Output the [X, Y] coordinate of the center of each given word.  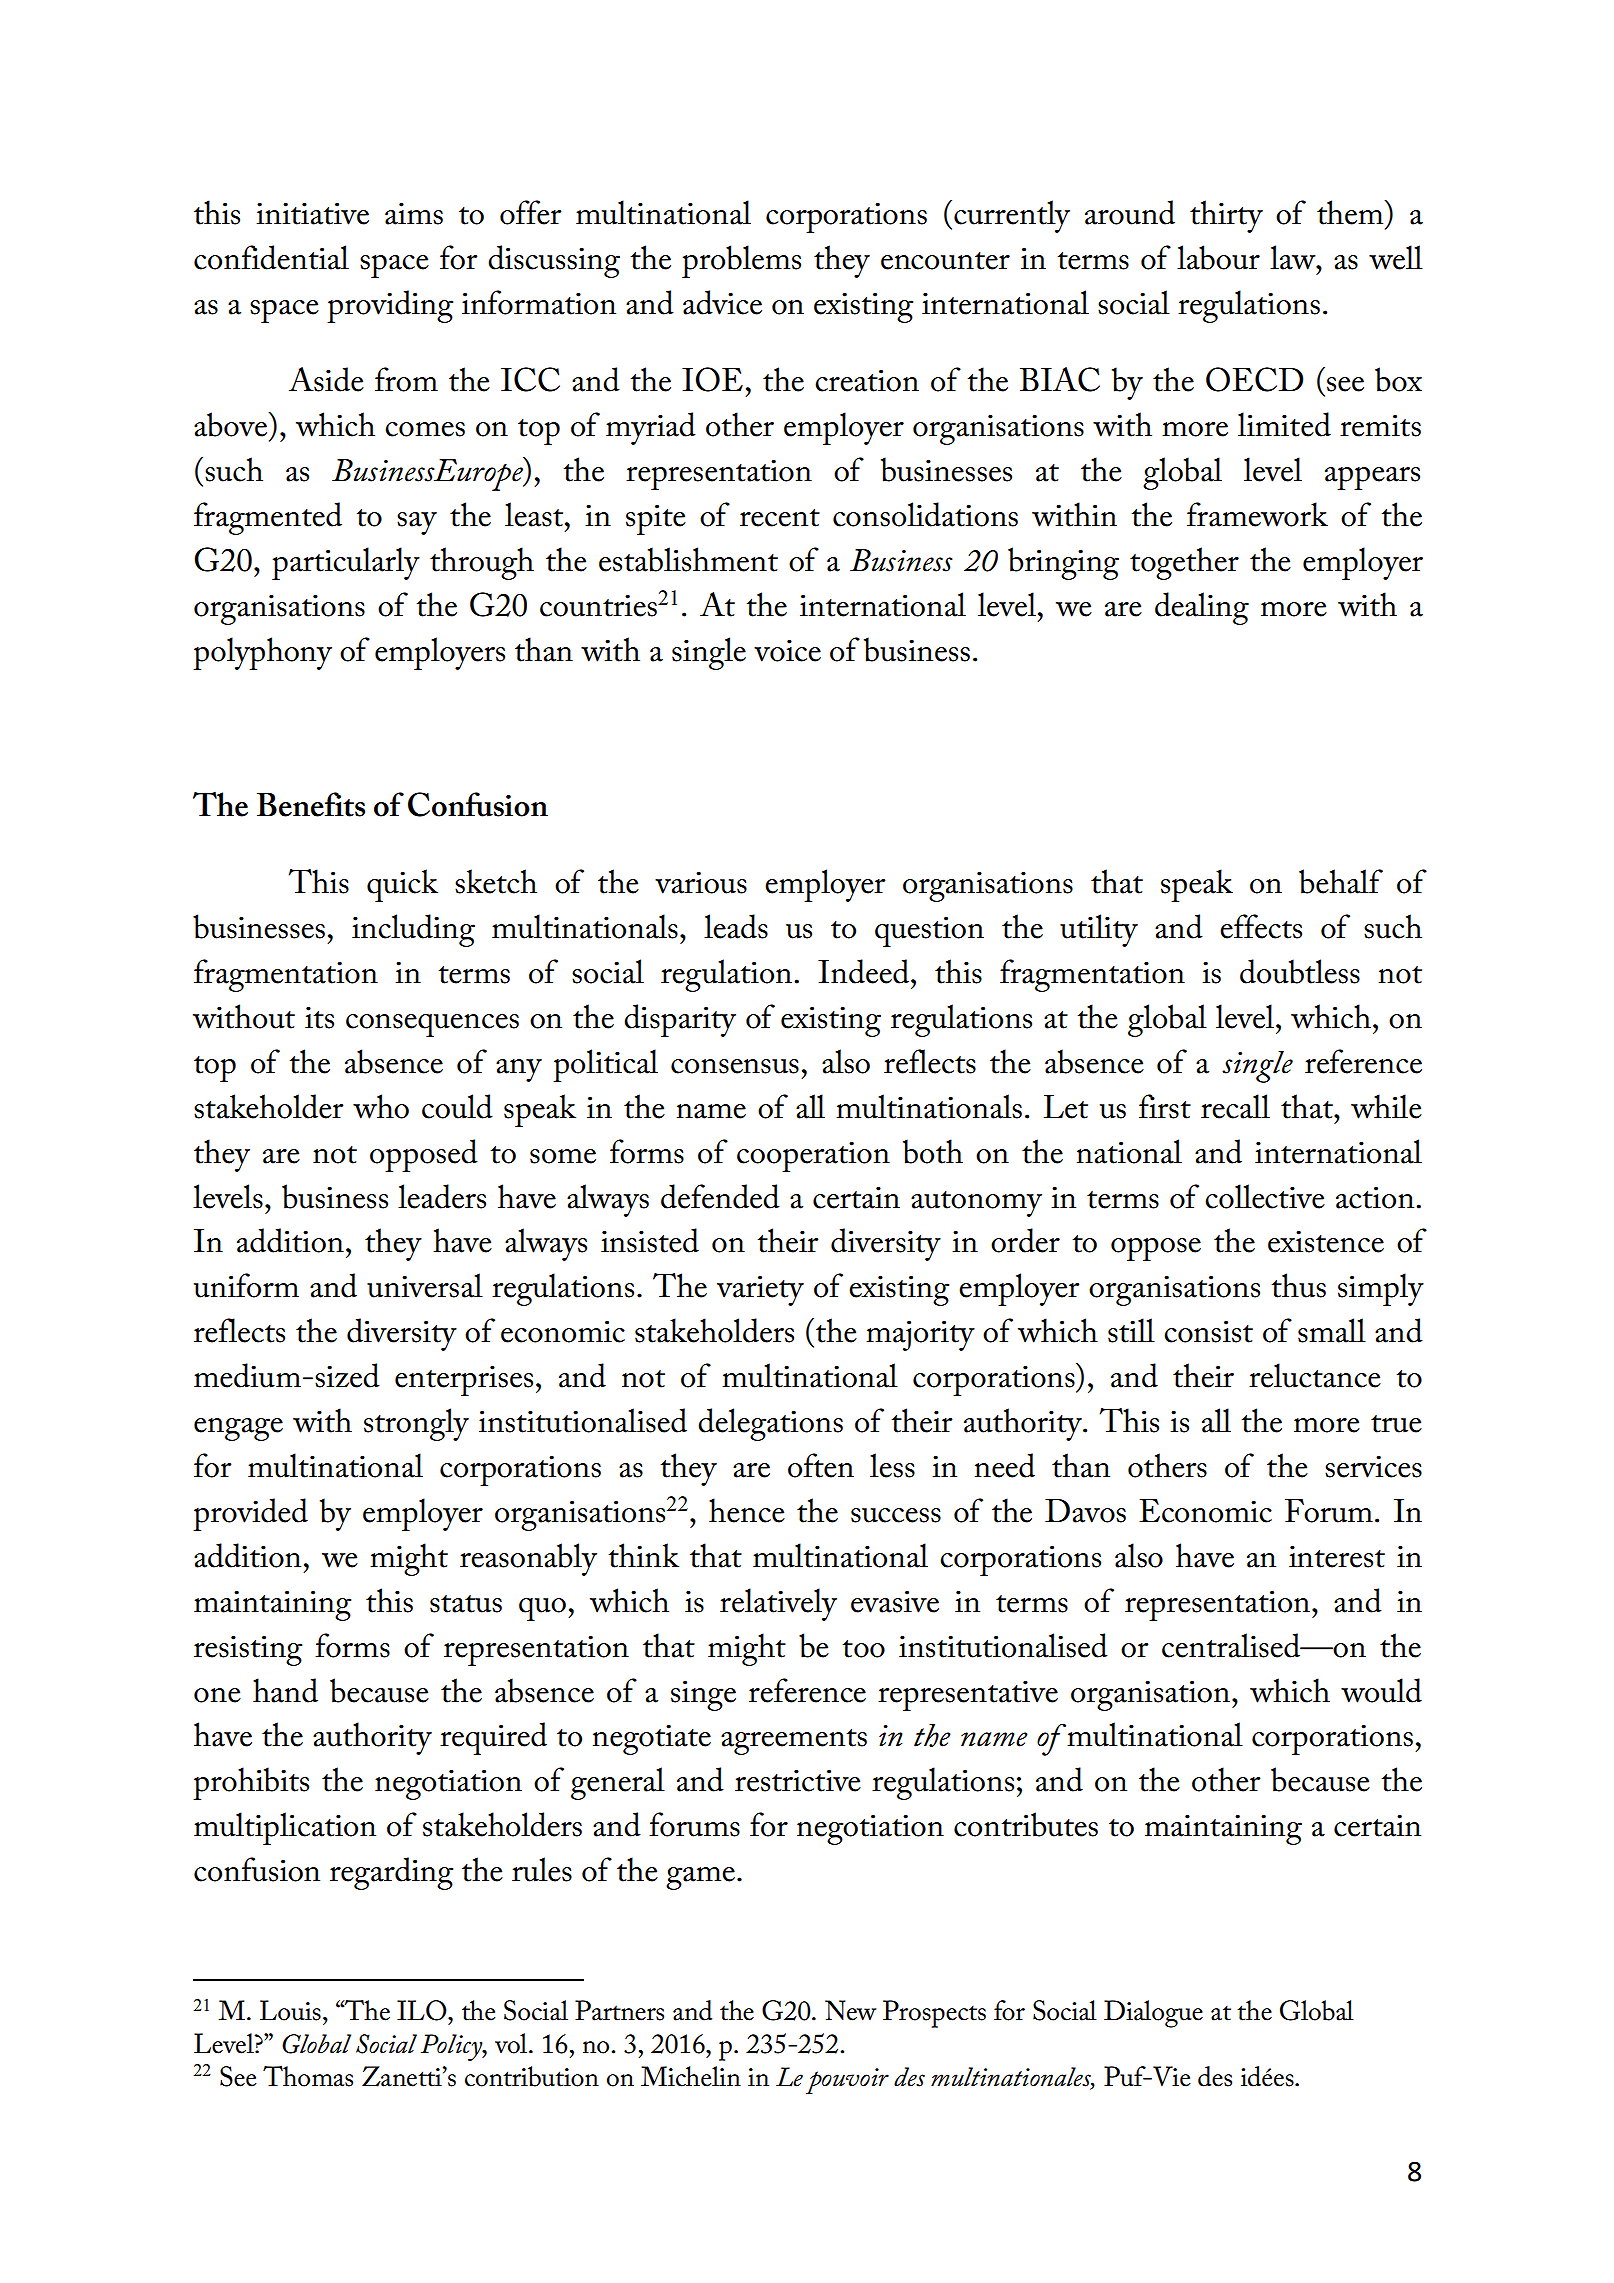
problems [741, 261]
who [381, 1106]
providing [390, 306]
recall [1235, 1106]
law [1294, 257]
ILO [423, 2010]
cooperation [813, 1156]
